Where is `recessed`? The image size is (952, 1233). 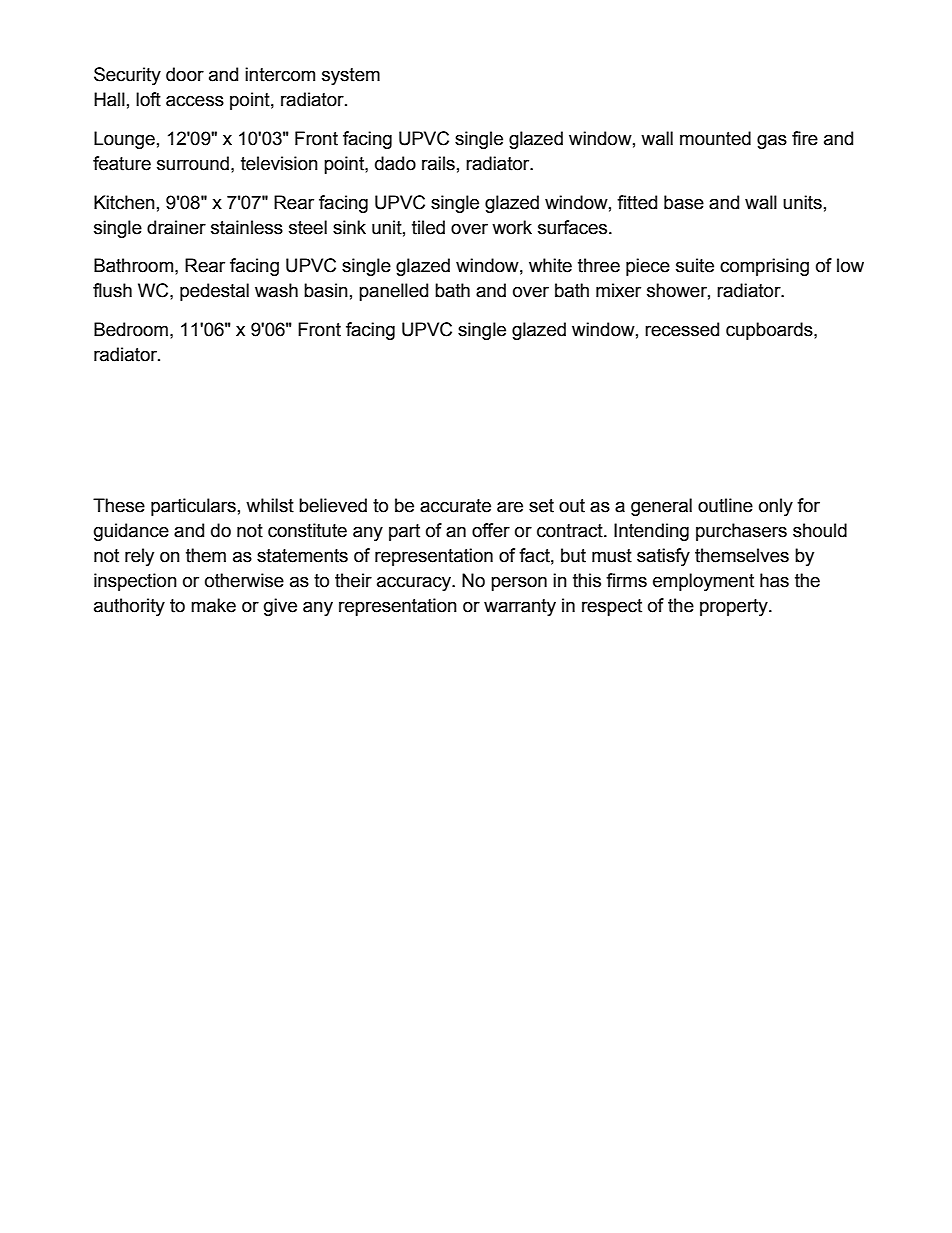
recessed is located at coordinates (682, 329).
